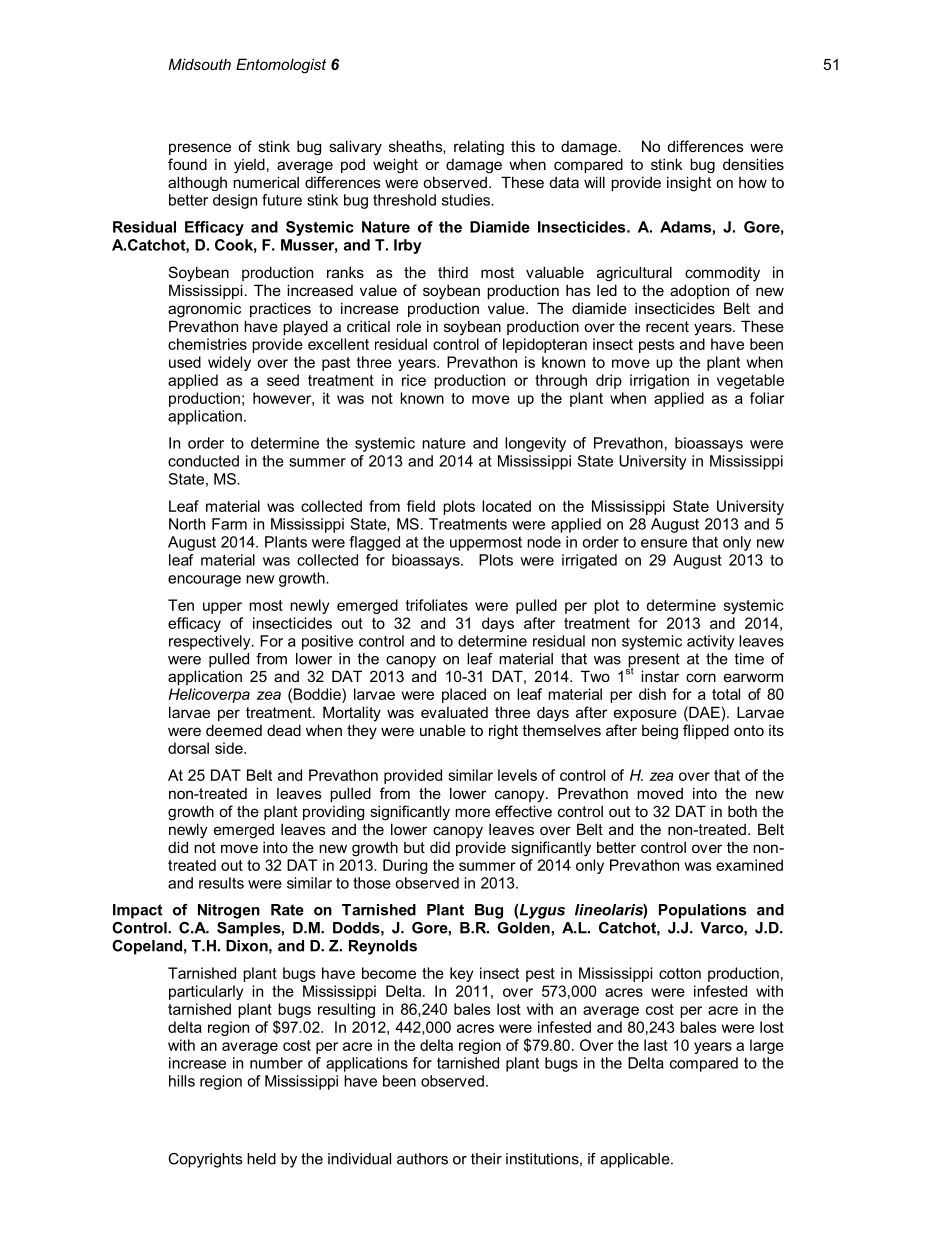 The image size is (952, 1233). I want to click on densities, so click(753, 164).
